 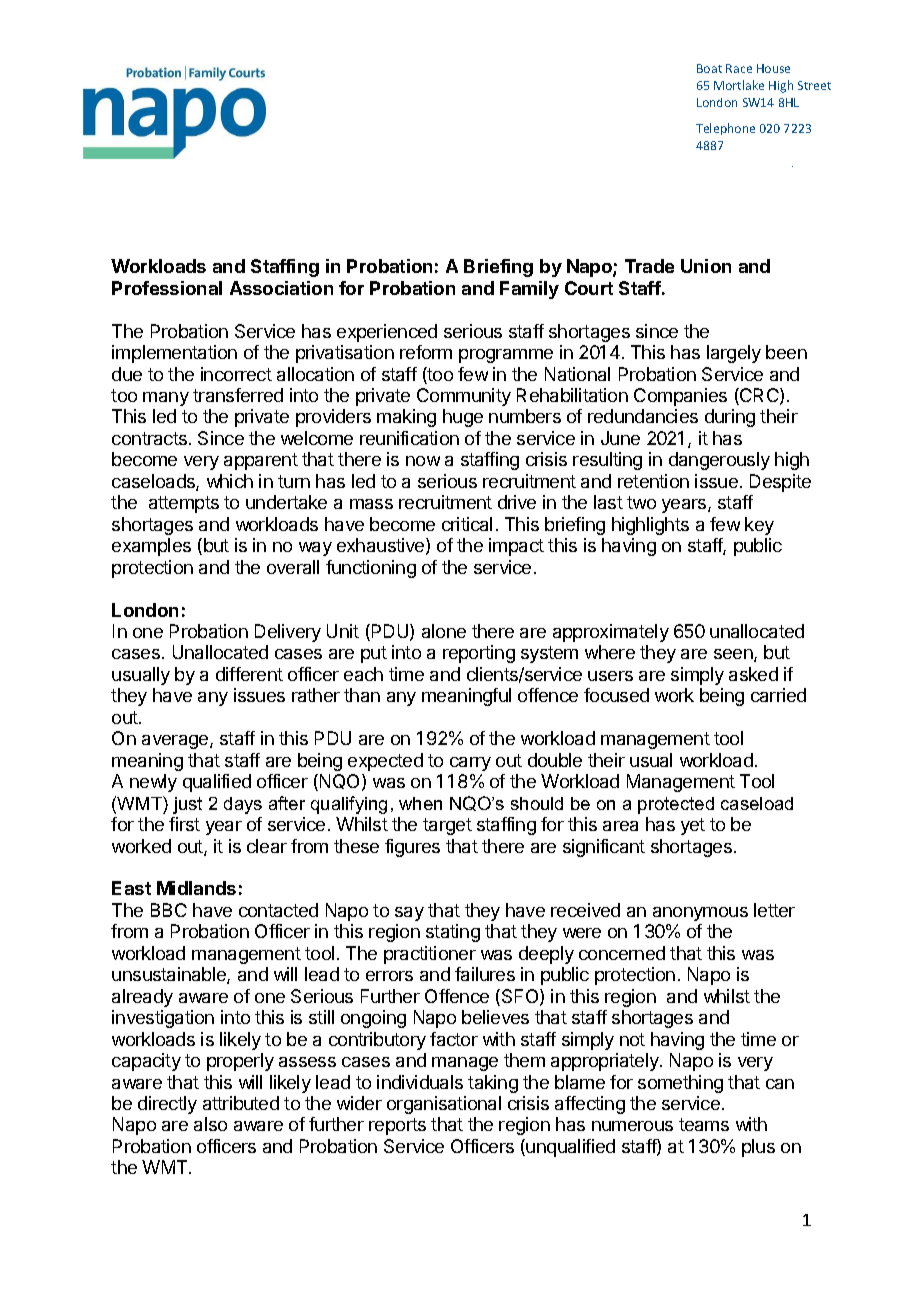 What do you see at coordinates (709, 68) in the screenshot?
I see `Boat` at bounding box center [709, 68].
